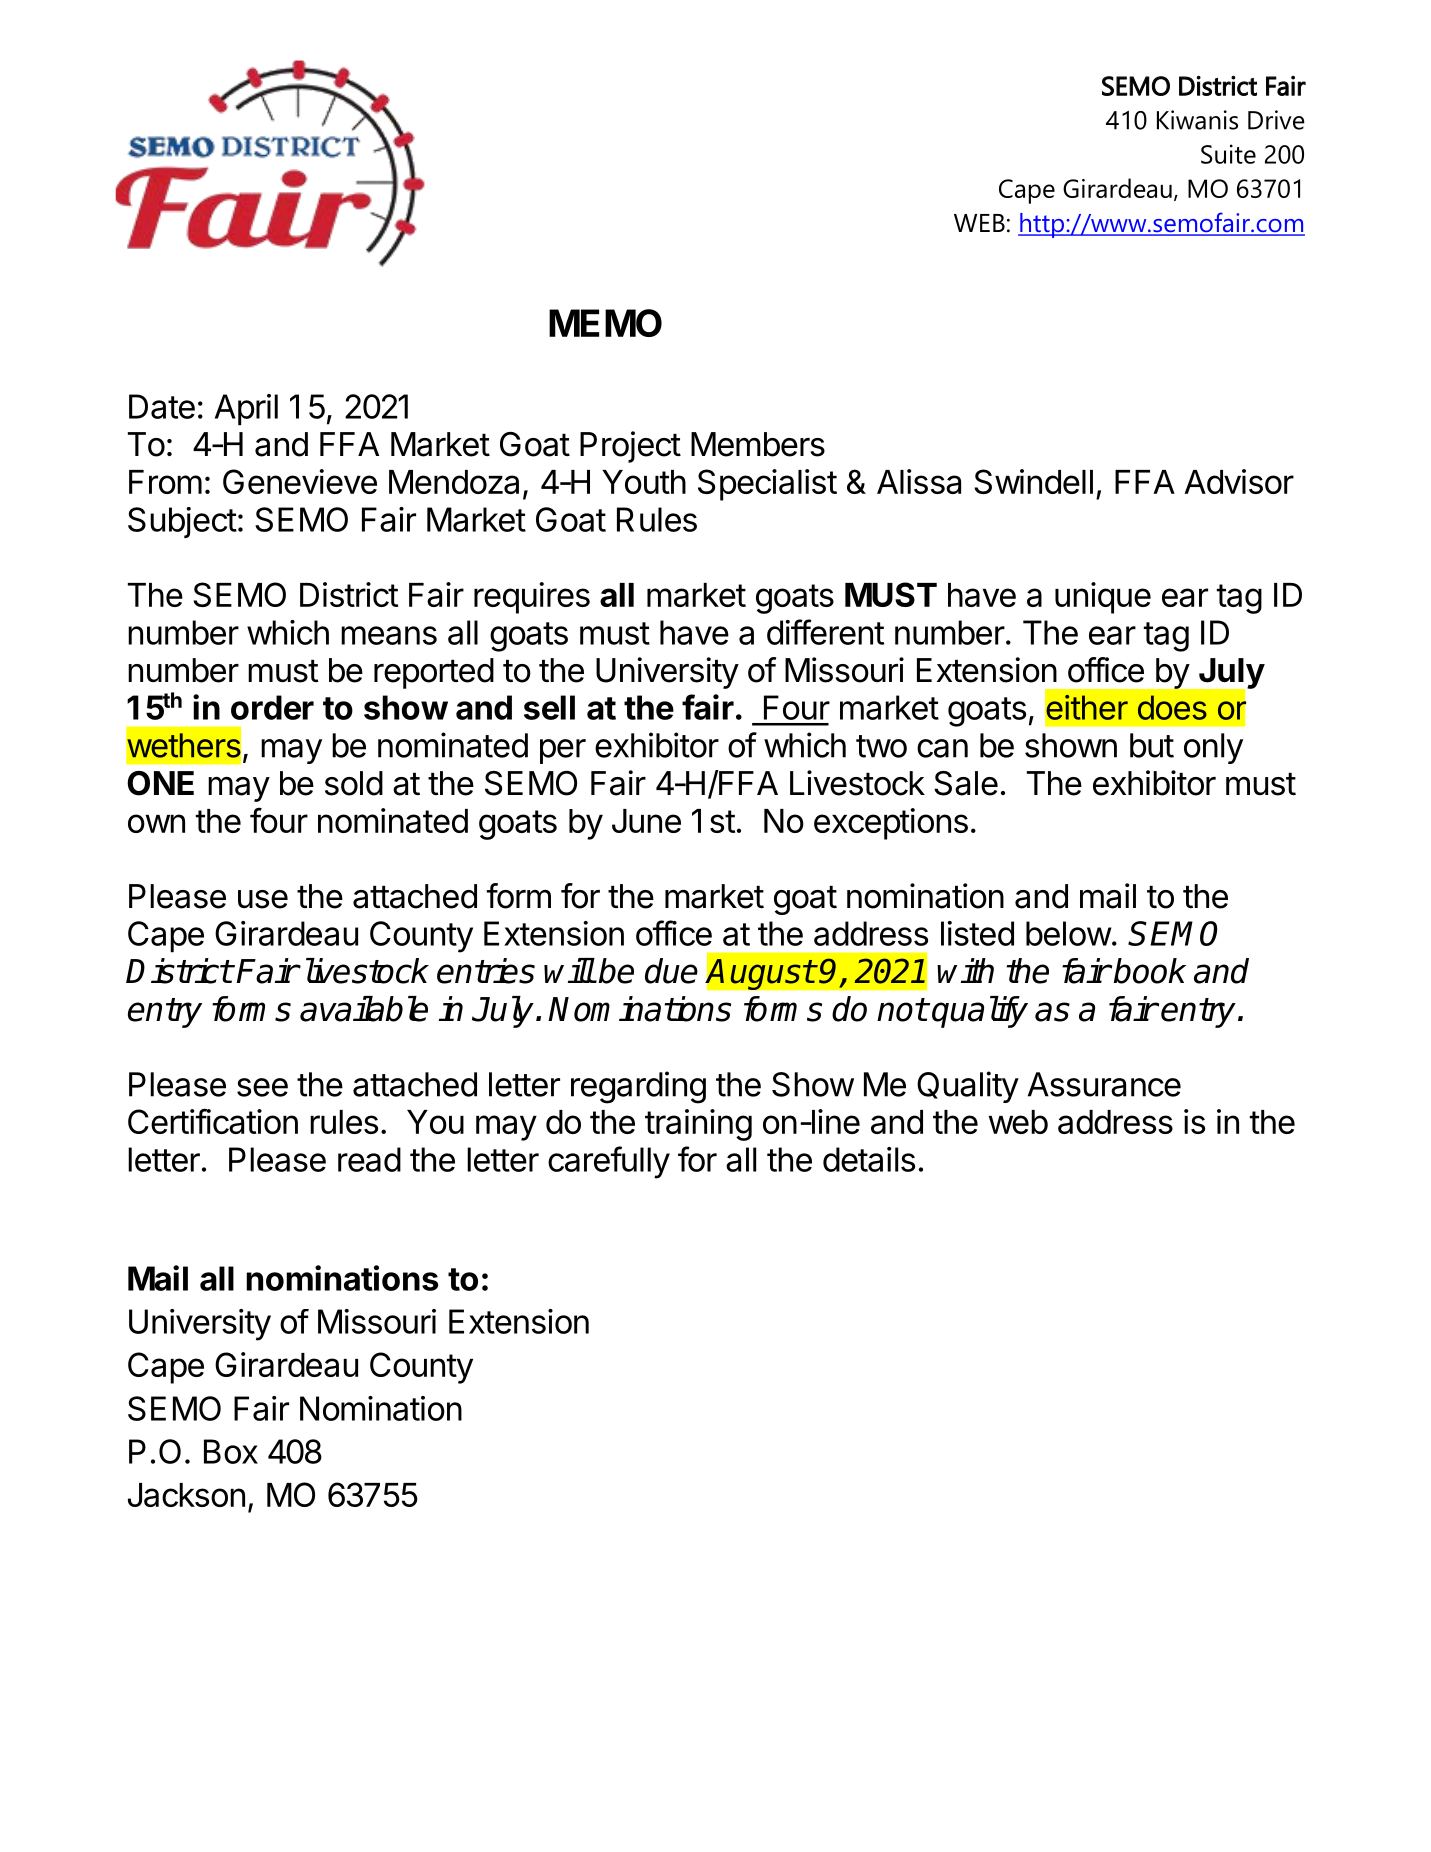  I want to click on means, so click(389, 635).
